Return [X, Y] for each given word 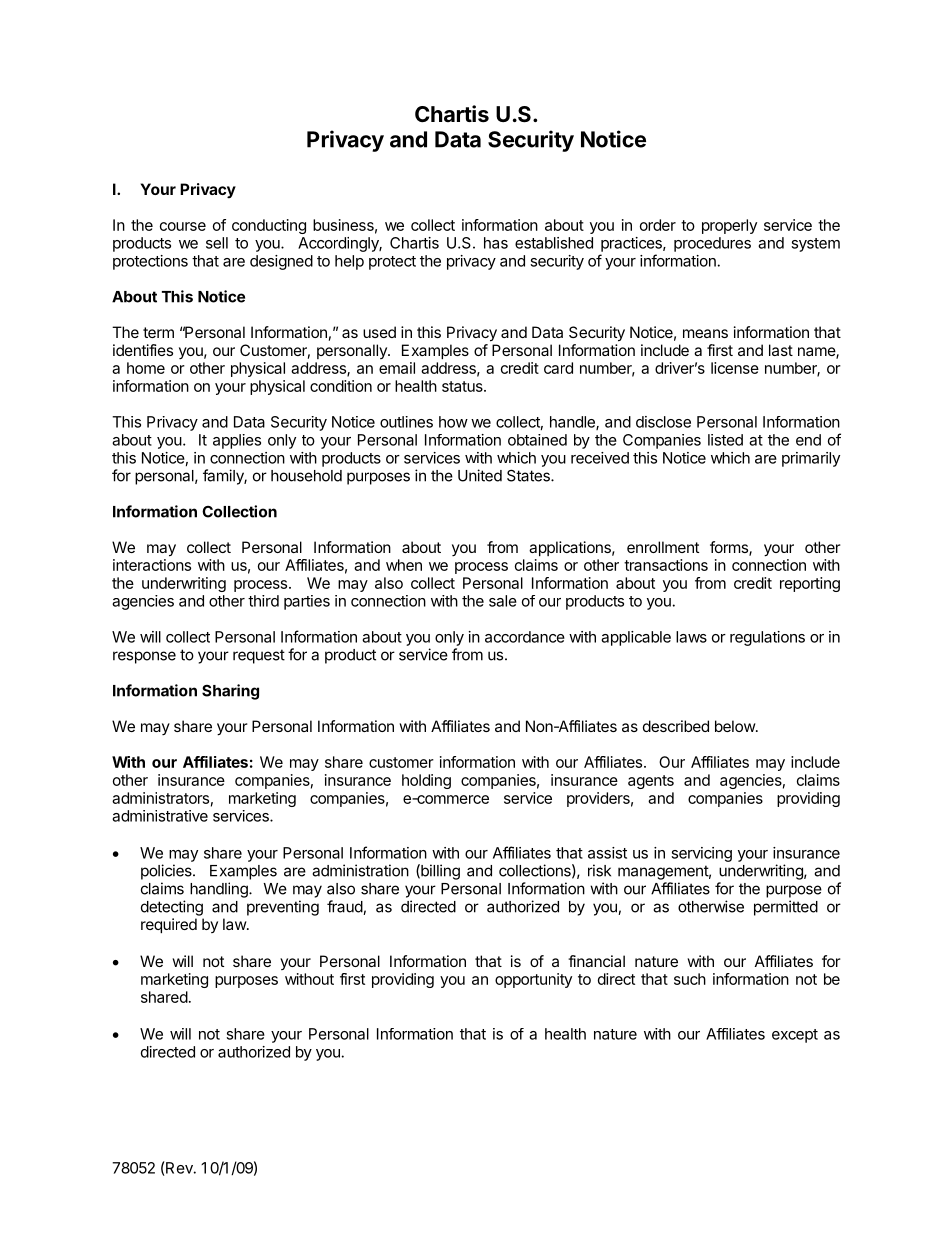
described [676, 726]
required [169, 925]
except [795, 1036]
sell [217, 243]
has [496, 243]
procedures [712, 244]
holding [426, 781]
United [480, 475]
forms [730, 548]
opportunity [533, 980]
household [306, 476]
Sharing [230, 692]
